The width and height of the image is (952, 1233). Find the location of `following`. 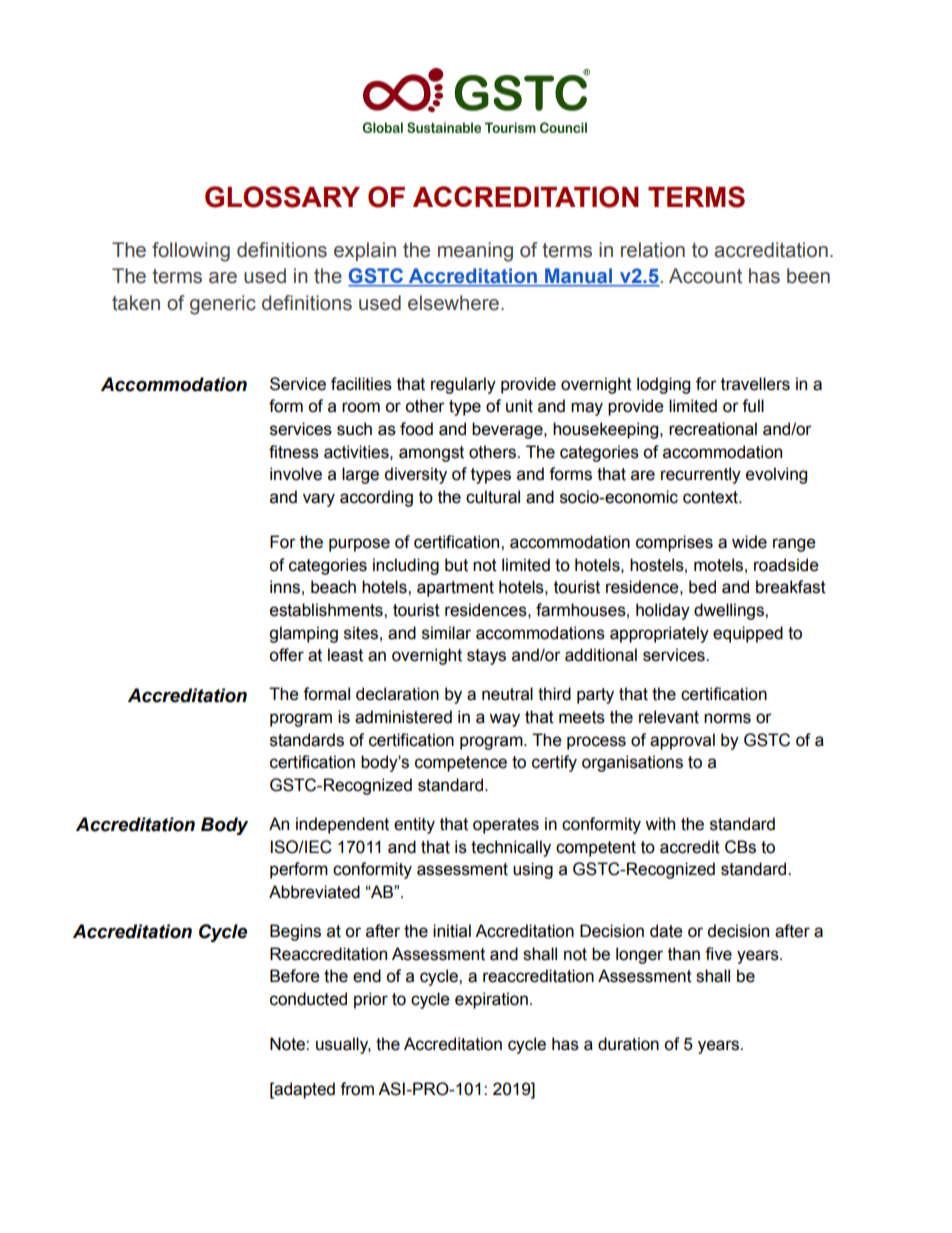

following is located at coordinates (191, 252).
